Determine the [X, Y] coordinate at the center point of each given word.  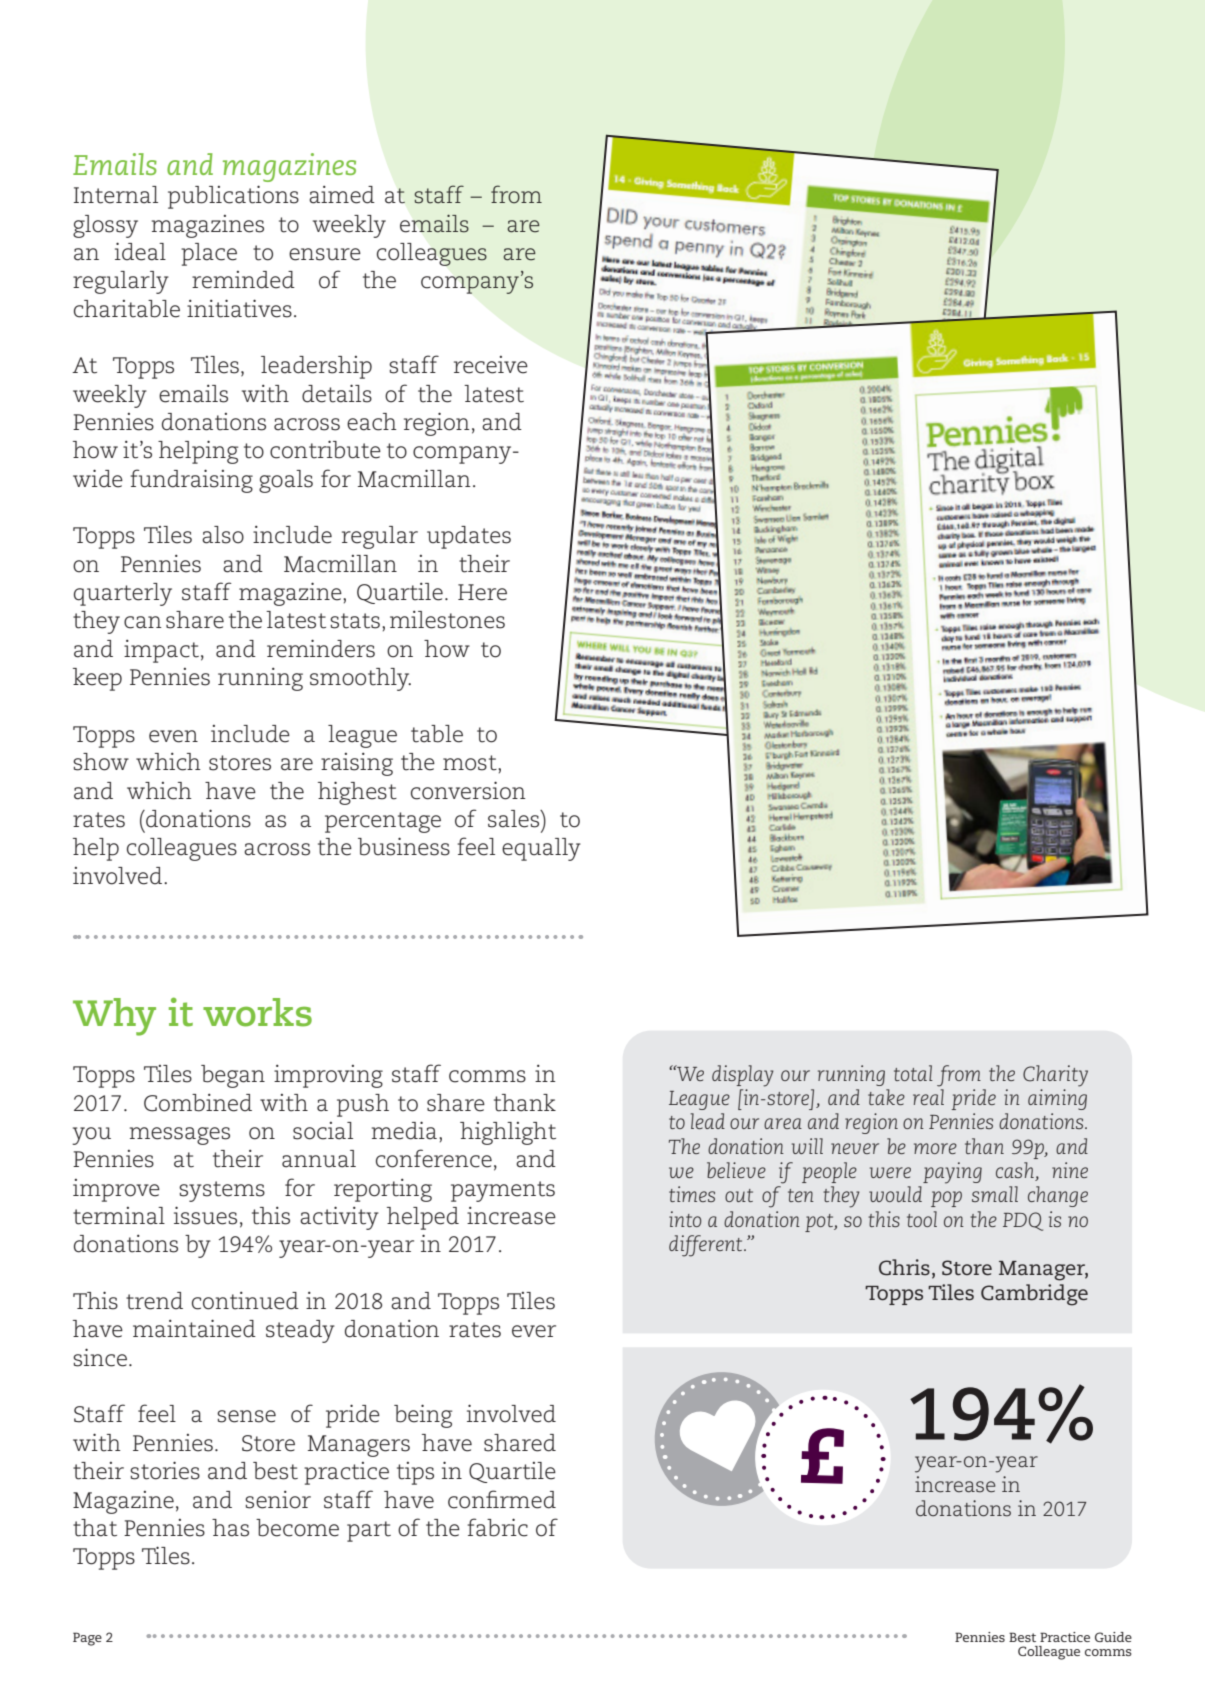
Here [482, 592]
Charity [1055, 1076]
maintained [194, 1328]
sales [515, 819]
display [743, 1076]
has [230, 1528]
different [707, 1246]
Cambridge [1034, 1295]
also [223, 535]
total [913, 1073]
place [209, 254]
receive [491, 365]
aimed [342, 194]
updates [469, 537]
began [233, 1076]
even [173, 736]
